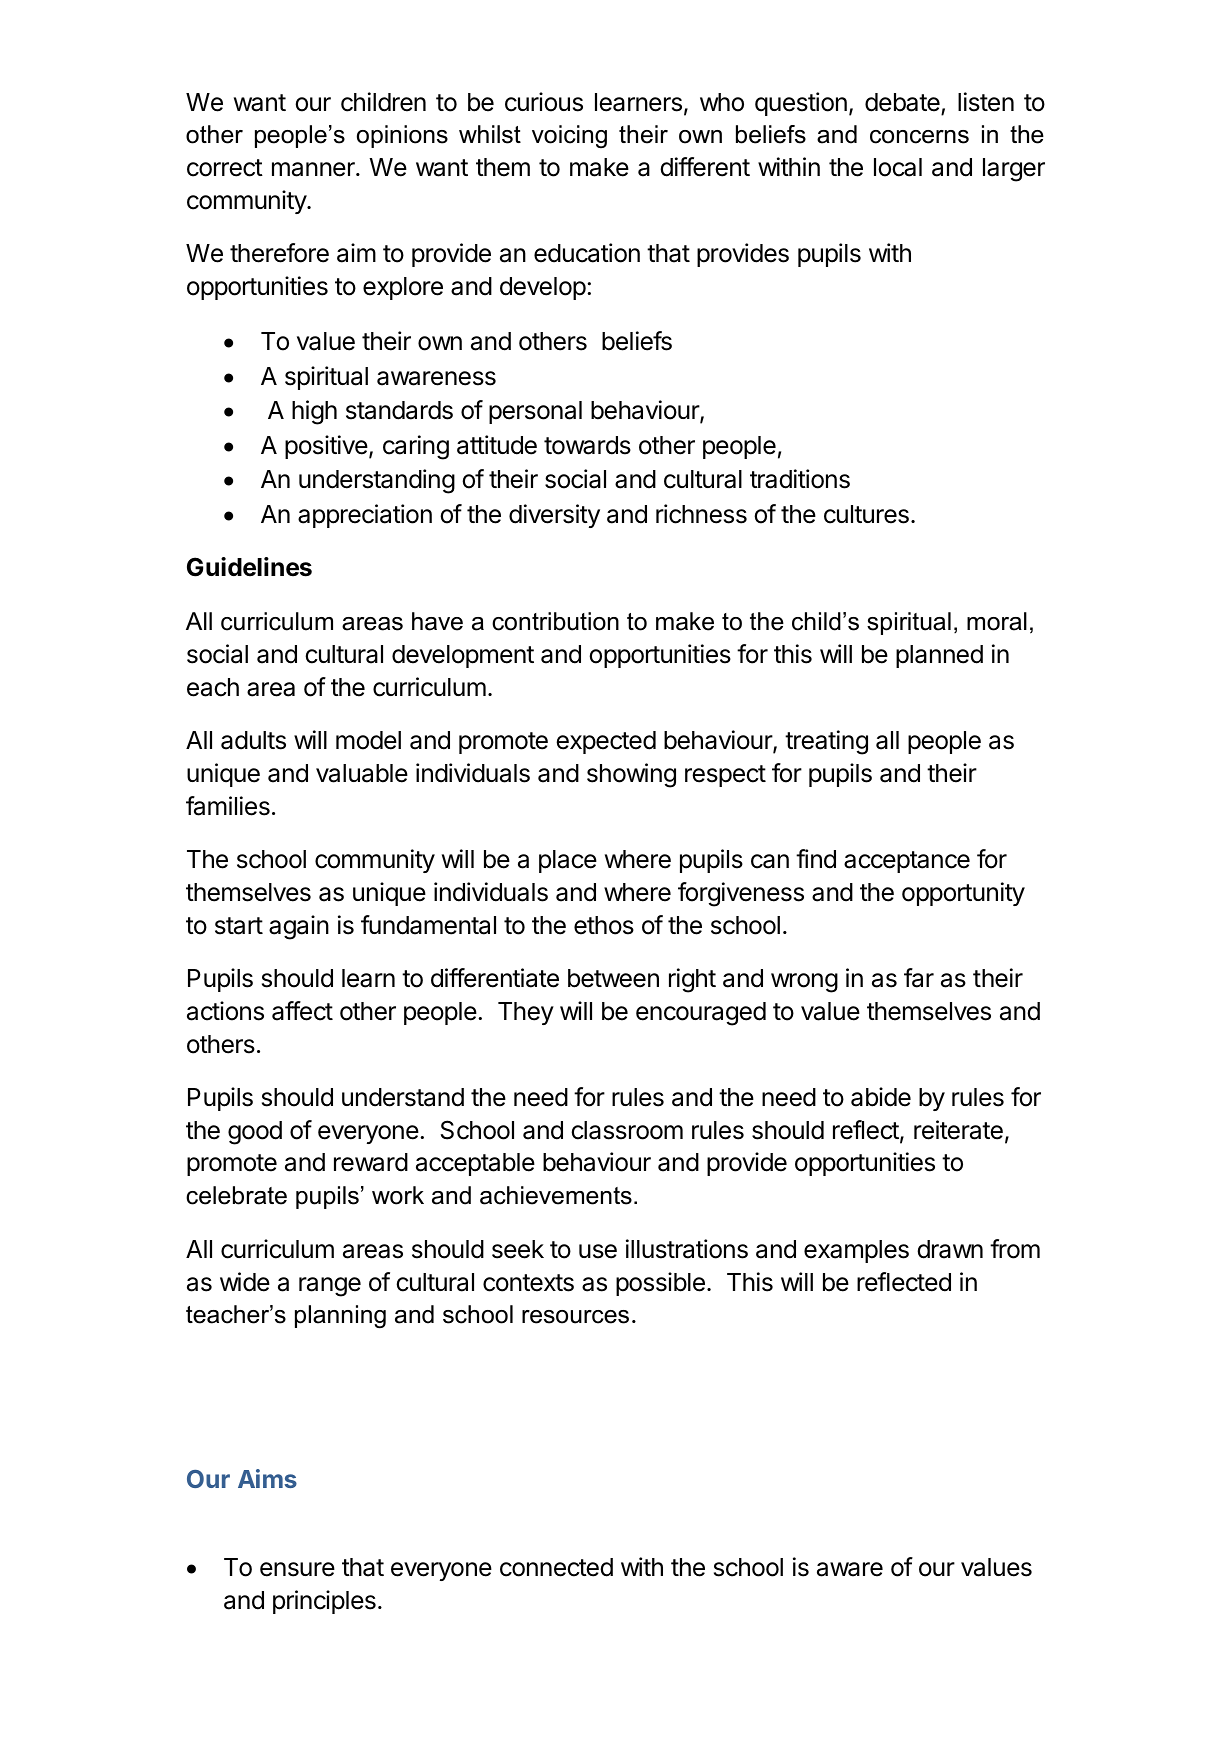 The height and width of the page is (1740, 1231). What do you see at coordinates (402, 136) in the page?
I see `opinions` at bounding box center [402, 136].
